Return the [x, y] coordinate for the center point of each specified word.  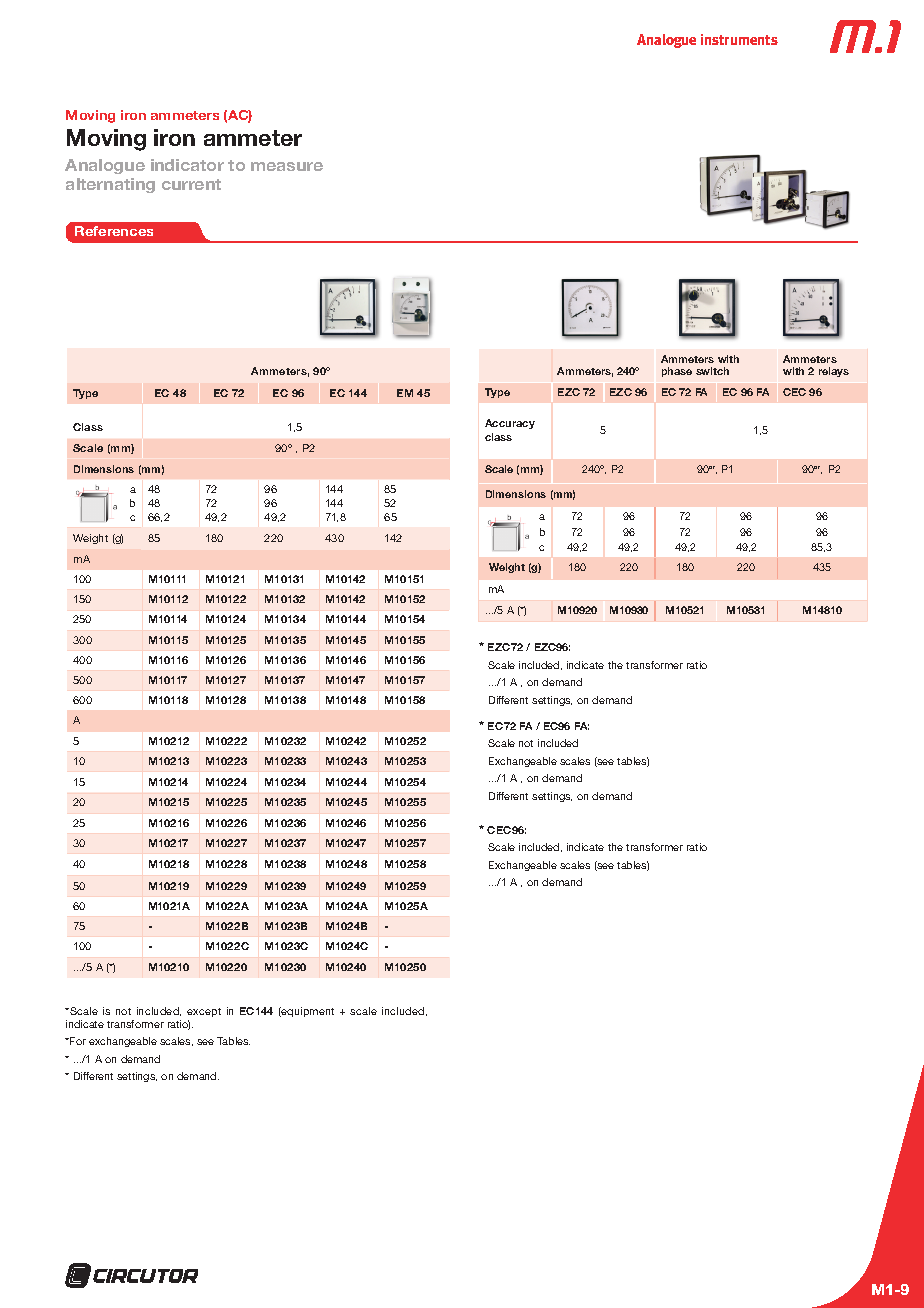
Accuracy [510, 424]
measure [287, 166]
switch [712, 371]
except [204, 1012]
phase [677, 372]
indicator [187, 165]
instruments [739, 39]
